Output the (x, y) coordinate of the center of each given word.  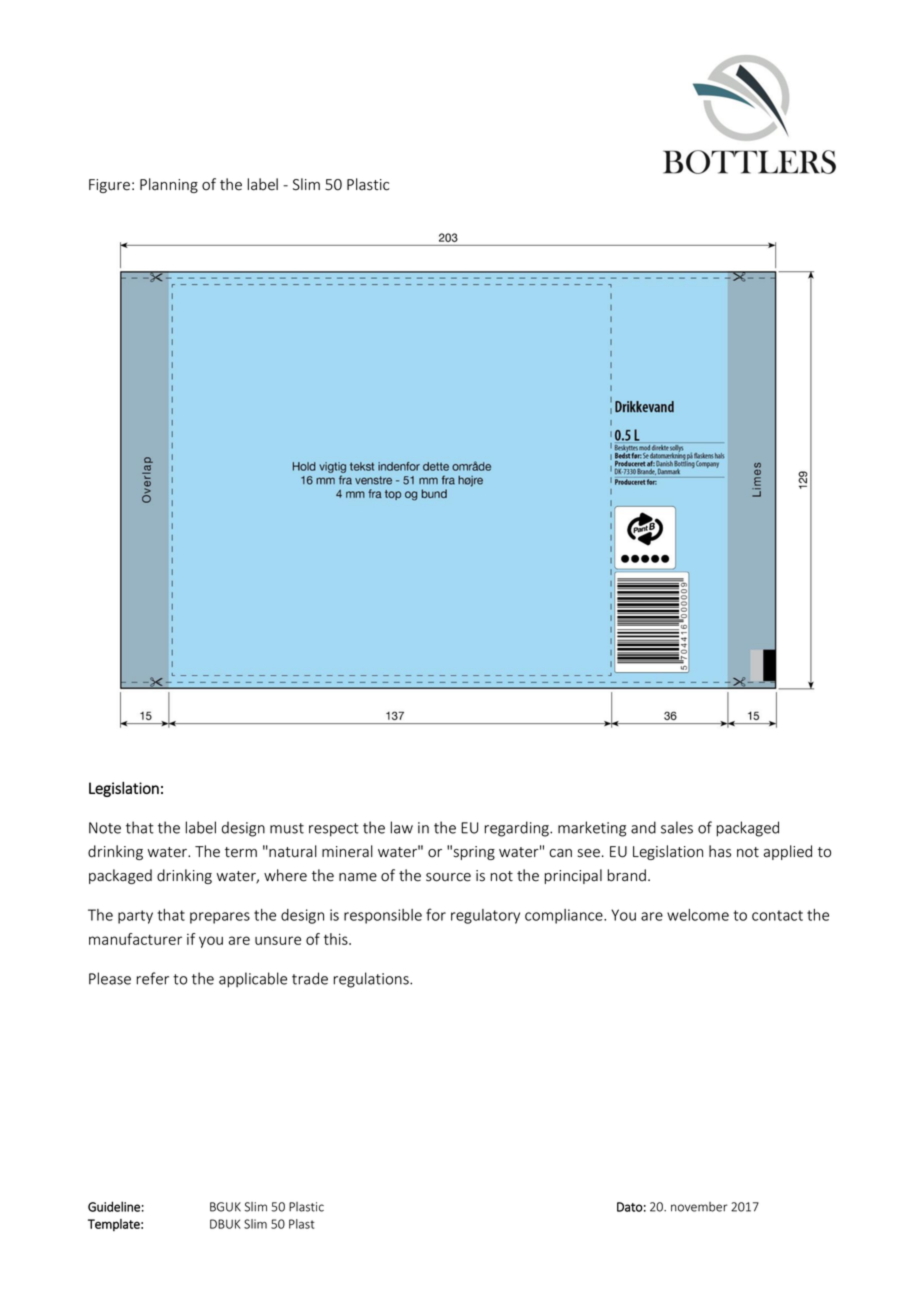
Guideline (114, 1206)
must (287, 828)
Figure (109, 186)
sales (677, 827)
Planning (169, 185)
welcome (698, 915)
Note (105, 828)
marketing (592, 829)
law (402, 827)
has (720, 851)
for (436, 914)
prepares (220, 918)
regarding (518, 829)
